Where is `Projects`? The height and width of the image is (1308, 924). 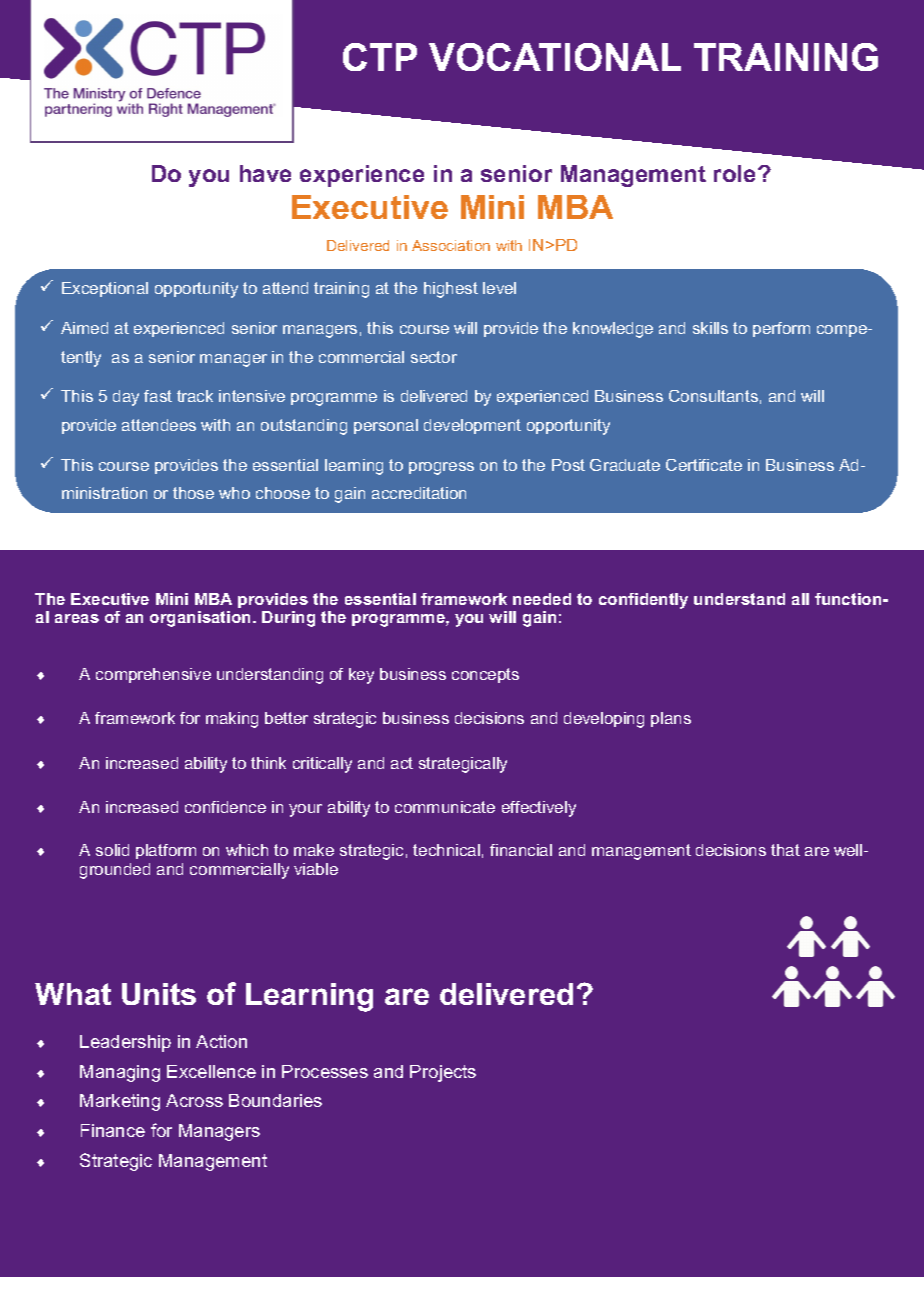
Projects is located at coordinates (443, 1073).
